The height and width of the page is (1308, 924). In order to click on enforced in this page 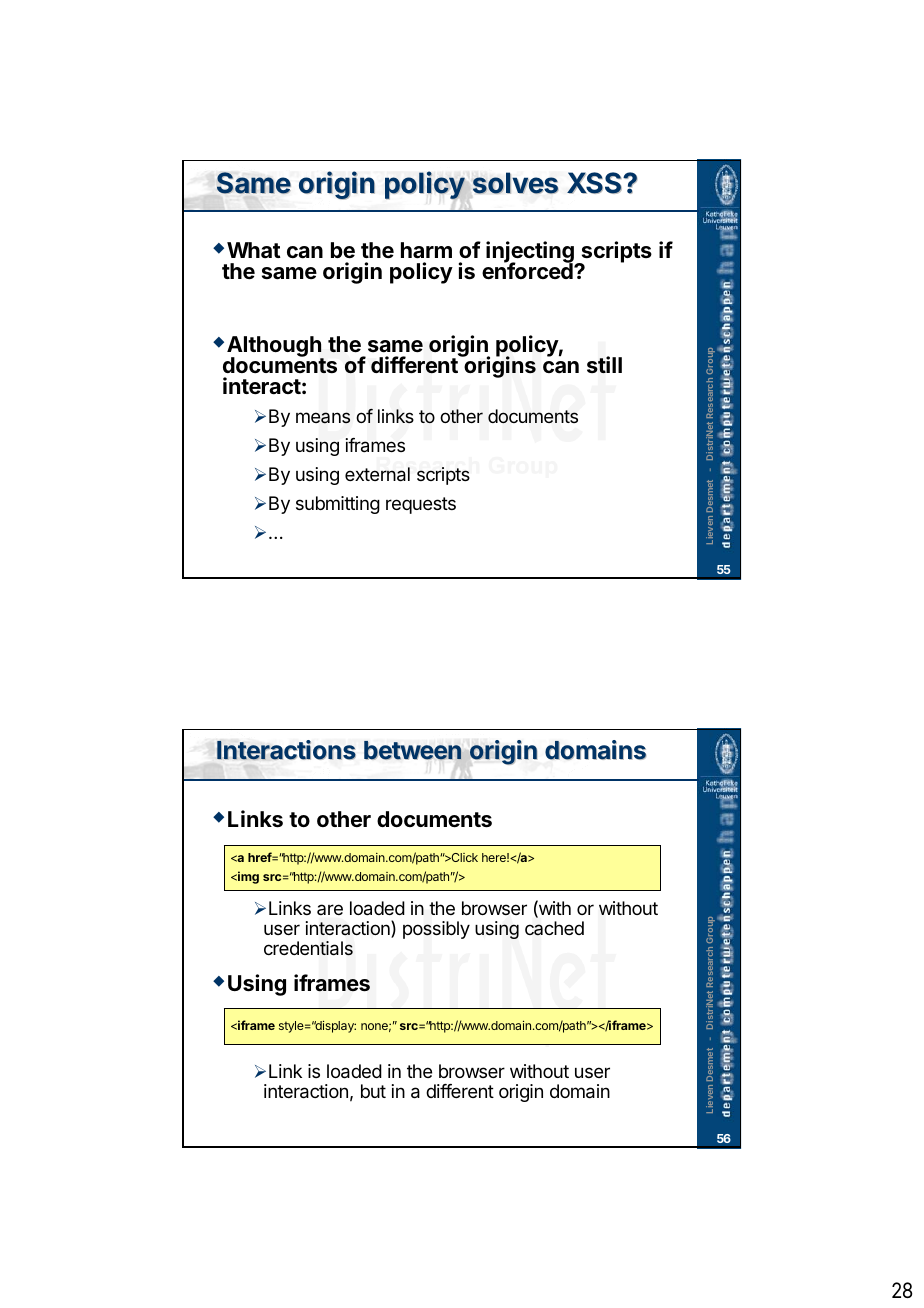, I will do `click(528, 270)`.
